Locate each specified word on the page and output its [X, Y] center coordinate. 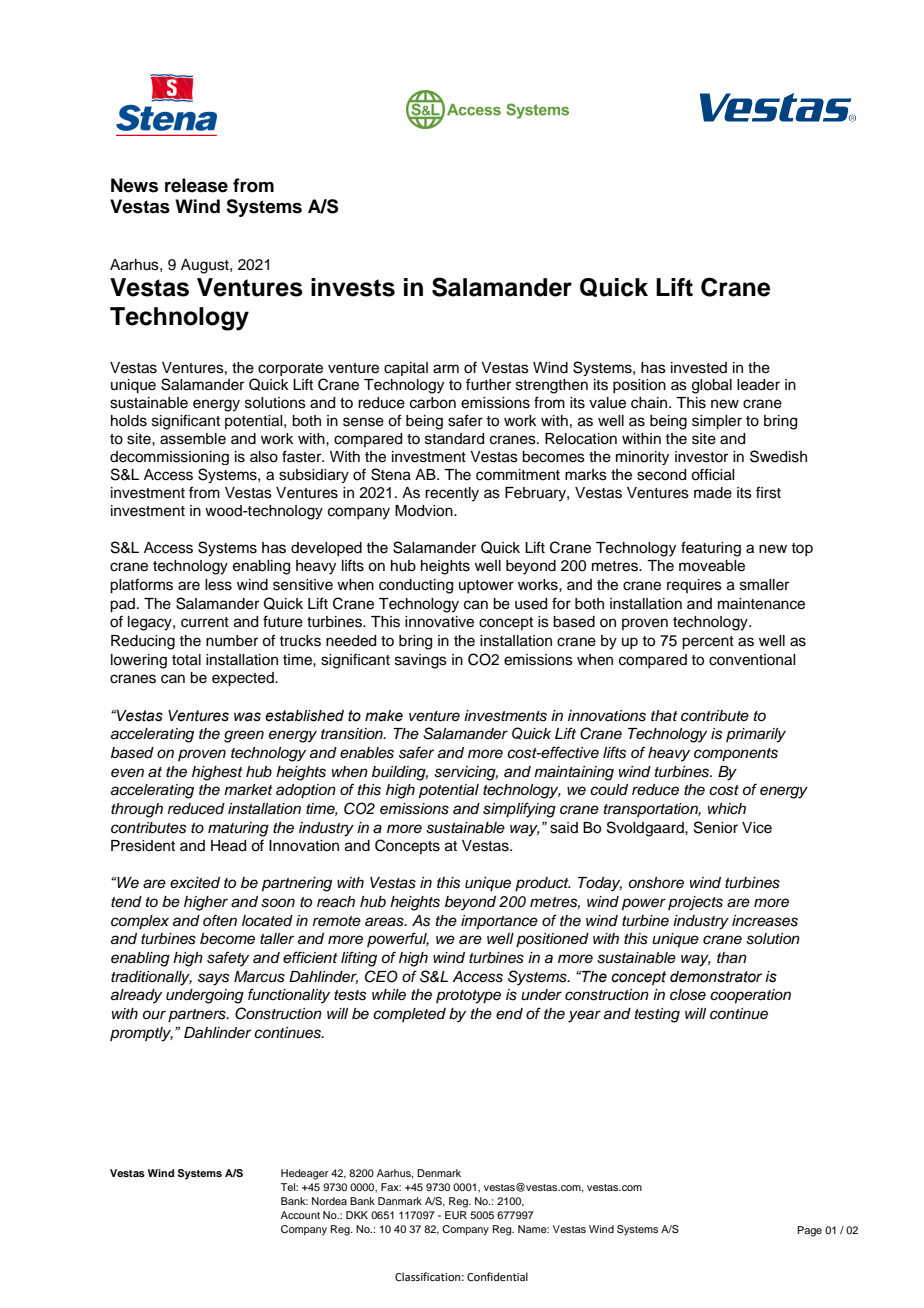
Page [809, 1231]
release [196, 185]
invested [699, 368]
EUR [456, 1215]
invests [353, 287]
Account [300, 1215]
